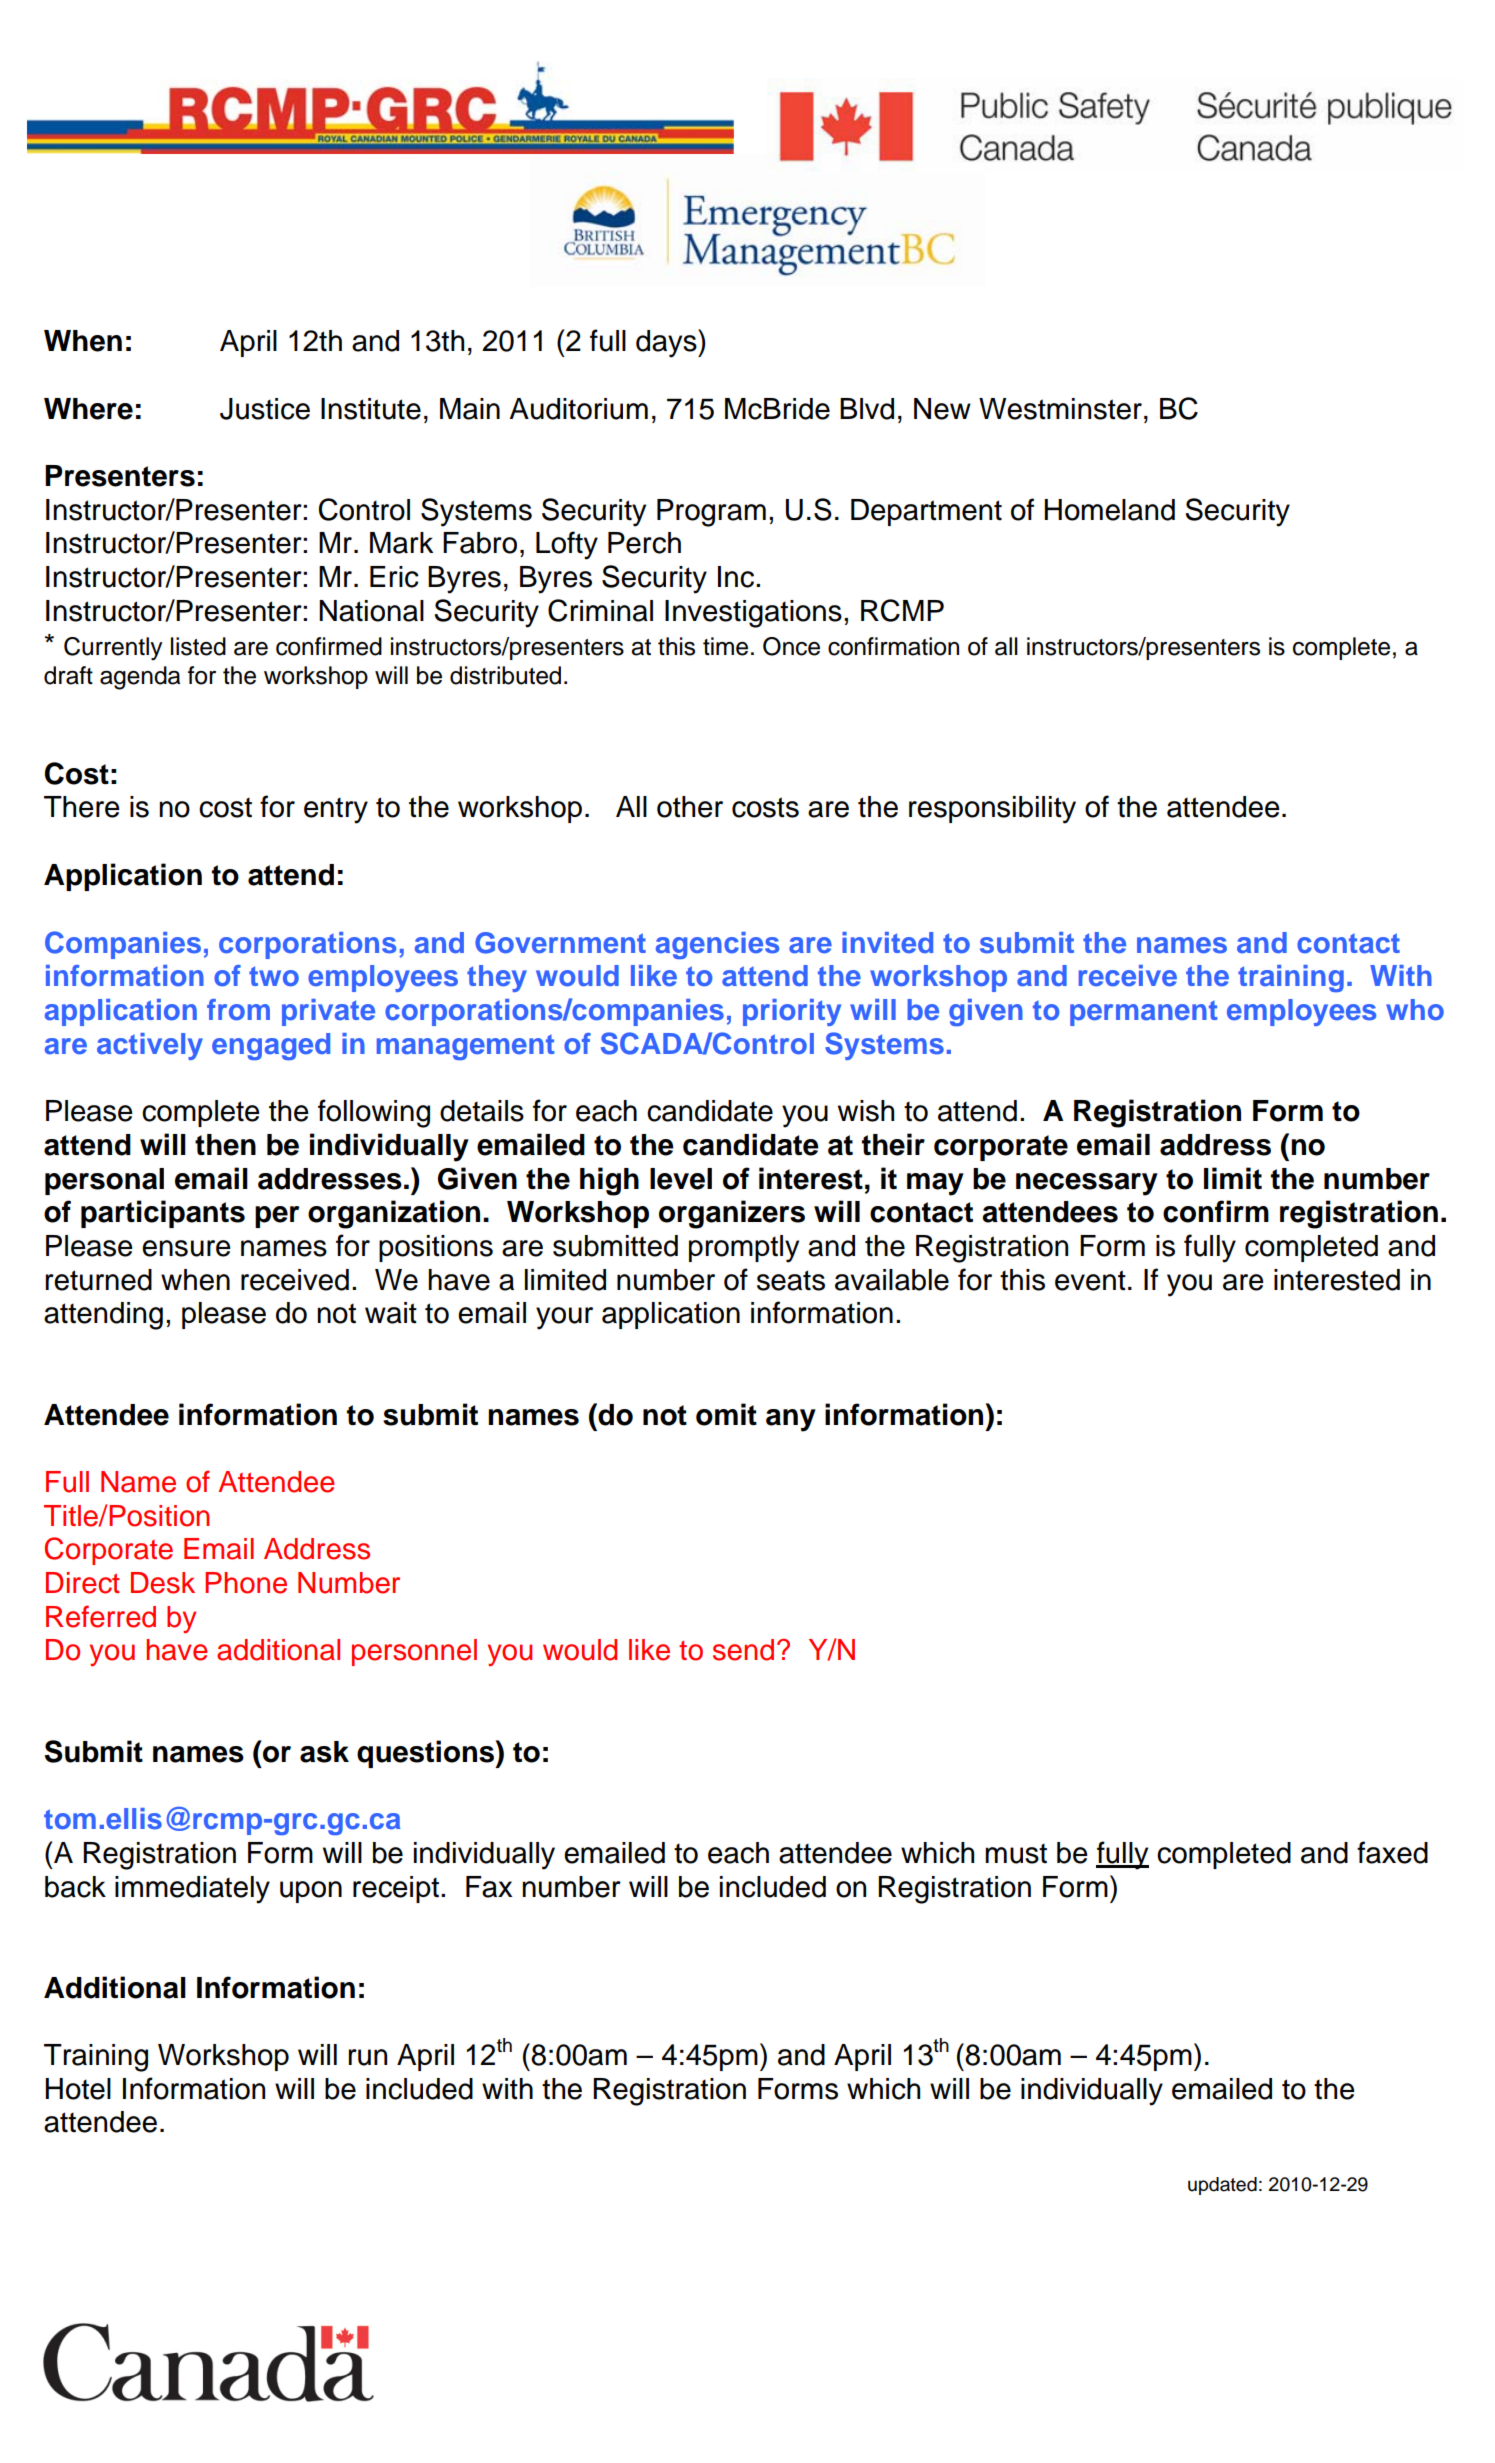  I want to click on Justice, so click(265, 409).
